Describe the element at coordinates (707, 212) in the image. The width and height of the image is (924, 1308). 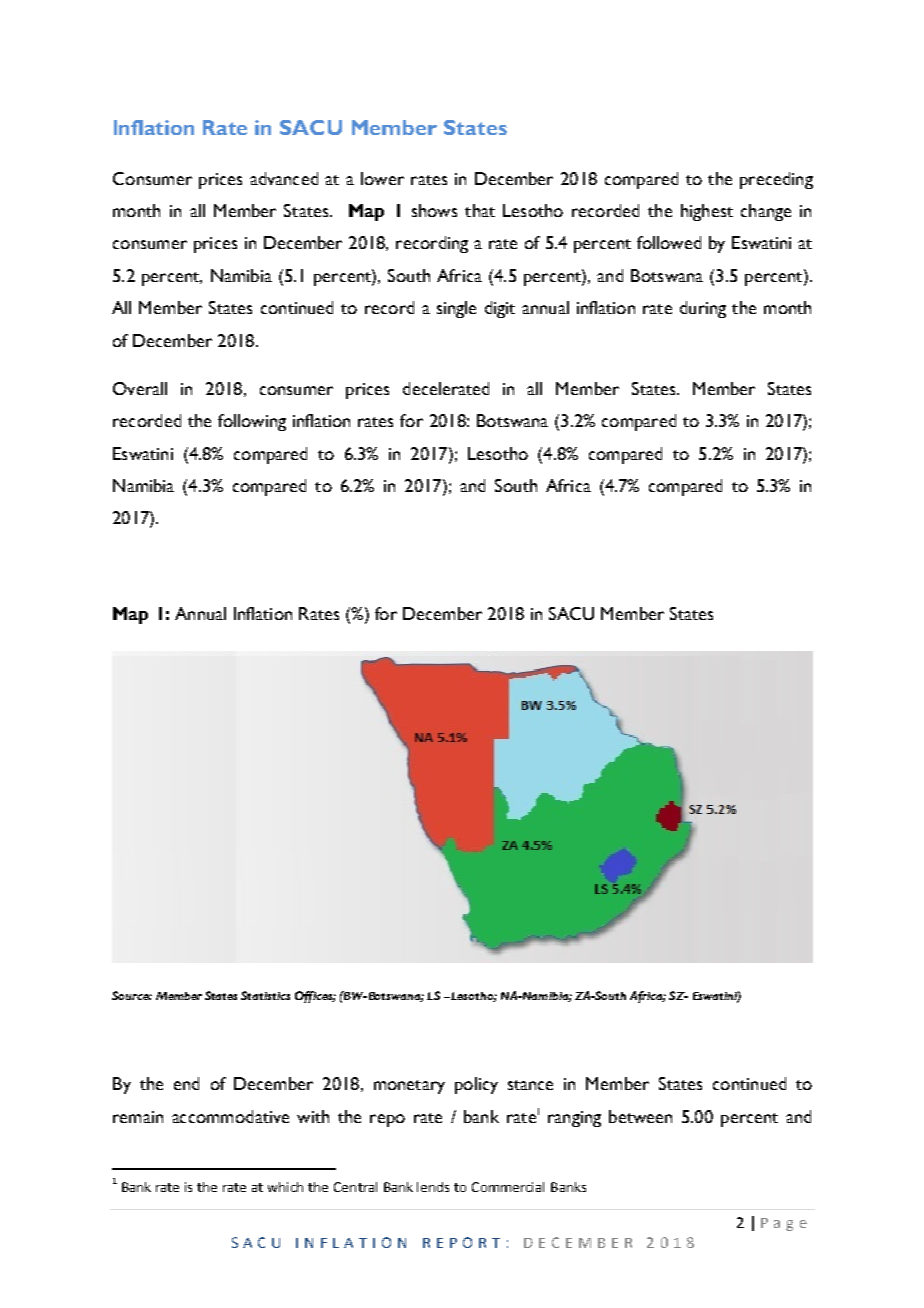
I see `highest` at that location.
